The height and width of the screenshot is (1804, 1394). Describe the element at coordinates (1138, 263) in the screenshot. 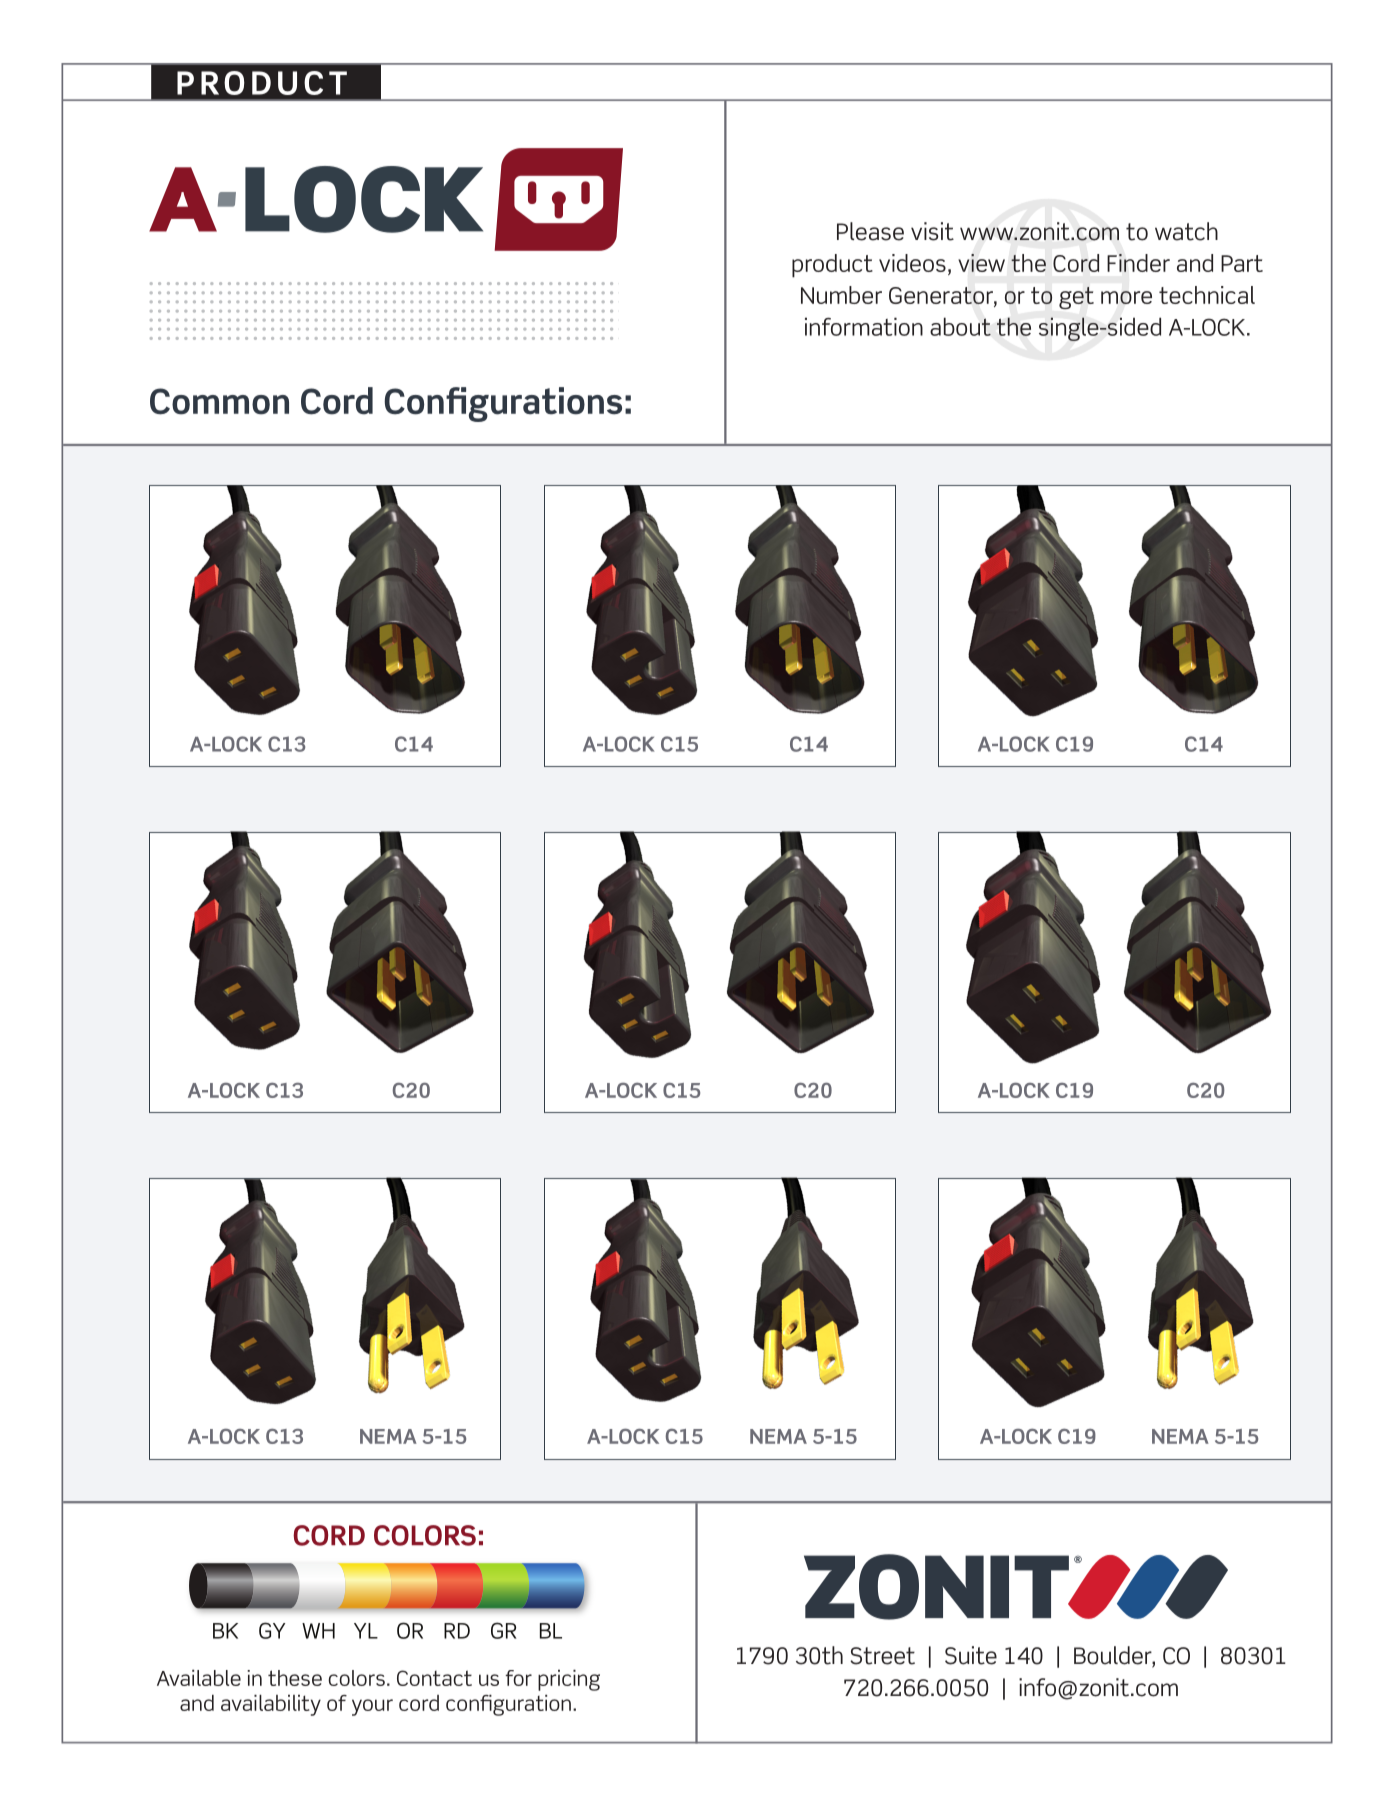

I see `Finder` at that location.
